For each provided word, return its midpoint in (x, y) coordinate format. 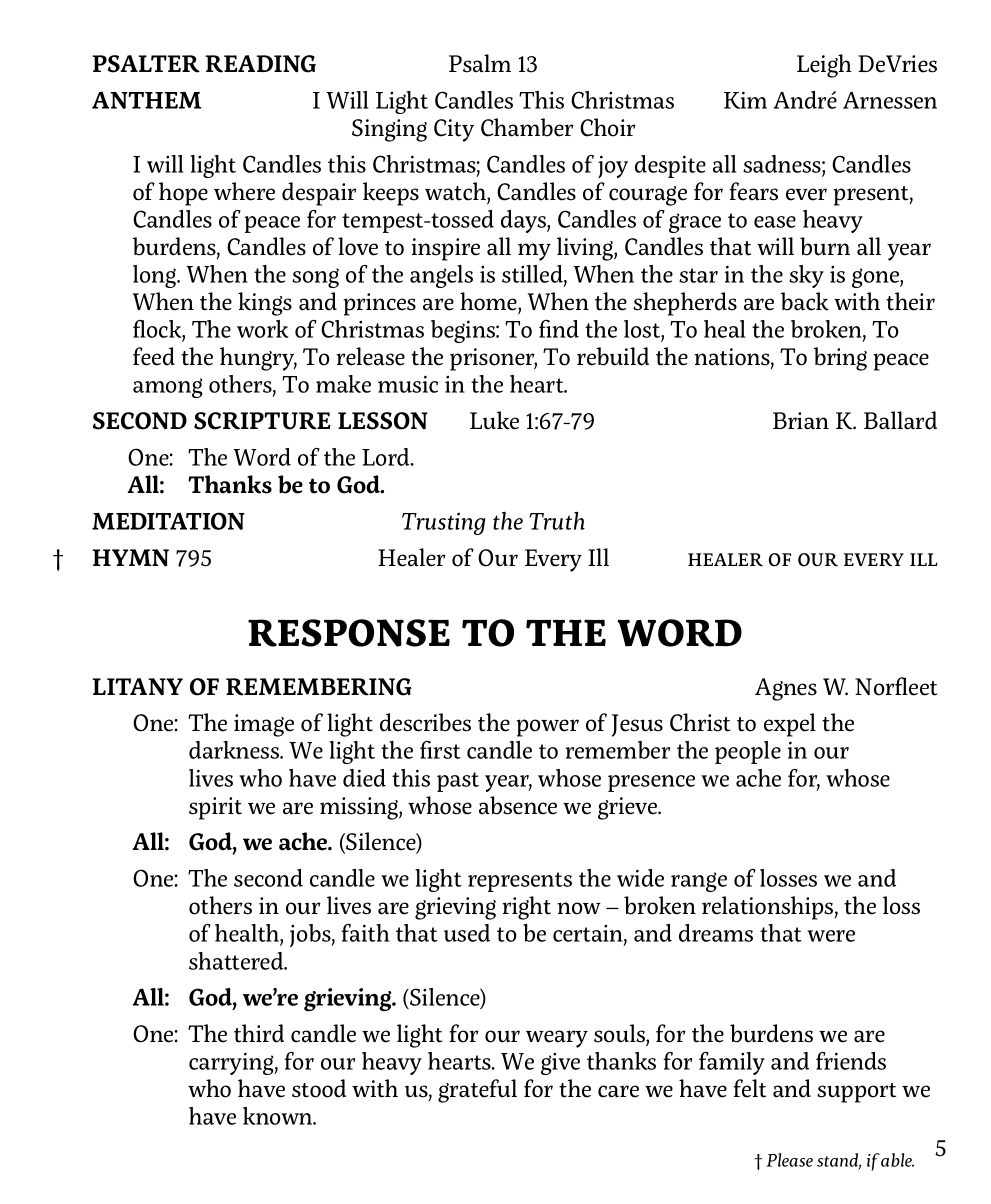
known (279, 1116)
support (856, 1093)
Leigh (824, 66)
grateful (477, 1091)
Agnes (786, 689)
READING (260, 64)
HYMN (130, 557)
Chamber (527, 127)
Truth (557, 521)
